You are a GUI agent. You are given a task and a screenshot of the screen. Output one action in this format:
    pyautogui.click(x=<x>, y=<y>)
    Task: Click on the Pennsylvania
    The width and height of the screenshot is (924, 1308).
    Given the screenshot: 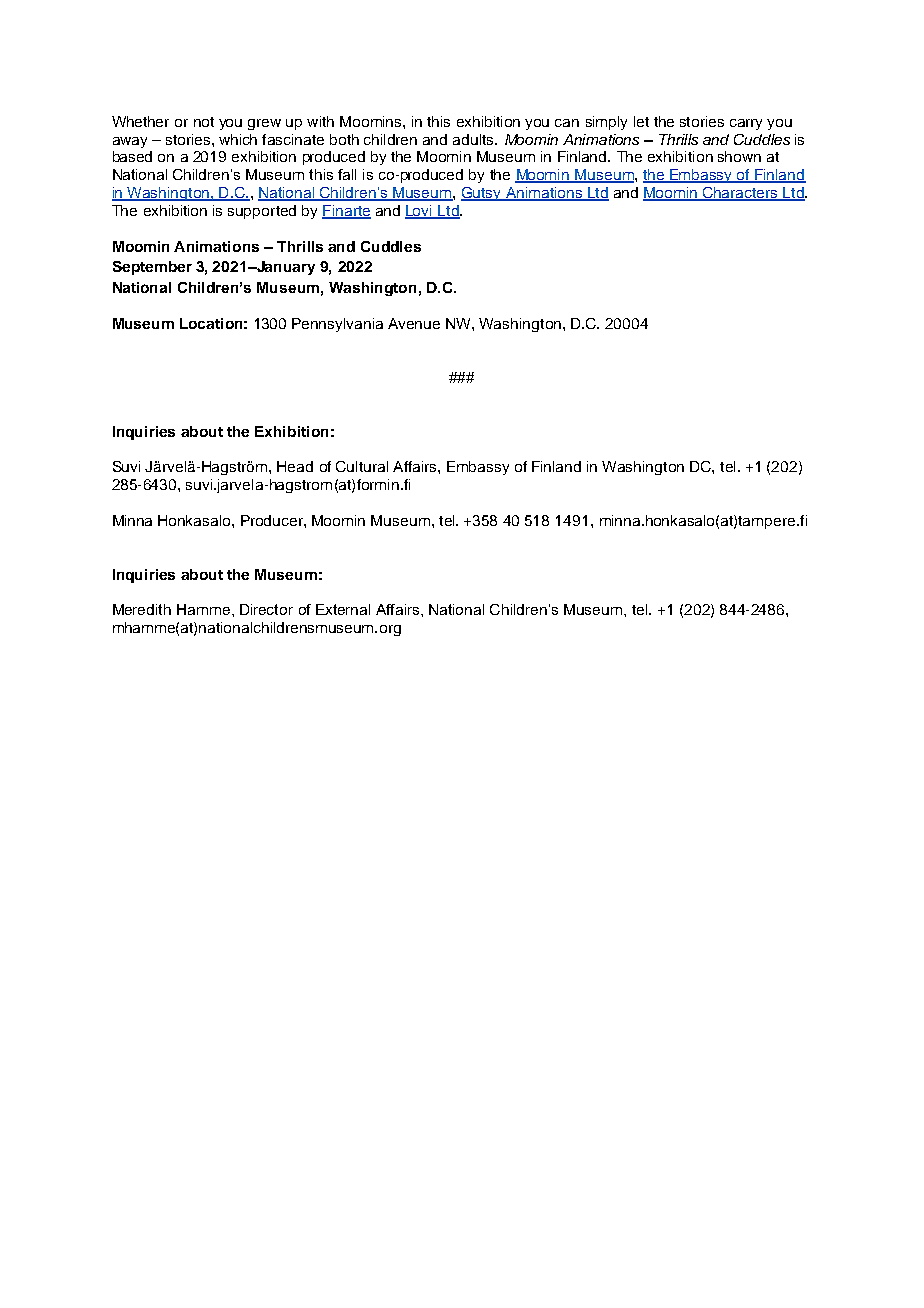 What is the action you would take?
    pyautogui.click(x=337, y=325)
